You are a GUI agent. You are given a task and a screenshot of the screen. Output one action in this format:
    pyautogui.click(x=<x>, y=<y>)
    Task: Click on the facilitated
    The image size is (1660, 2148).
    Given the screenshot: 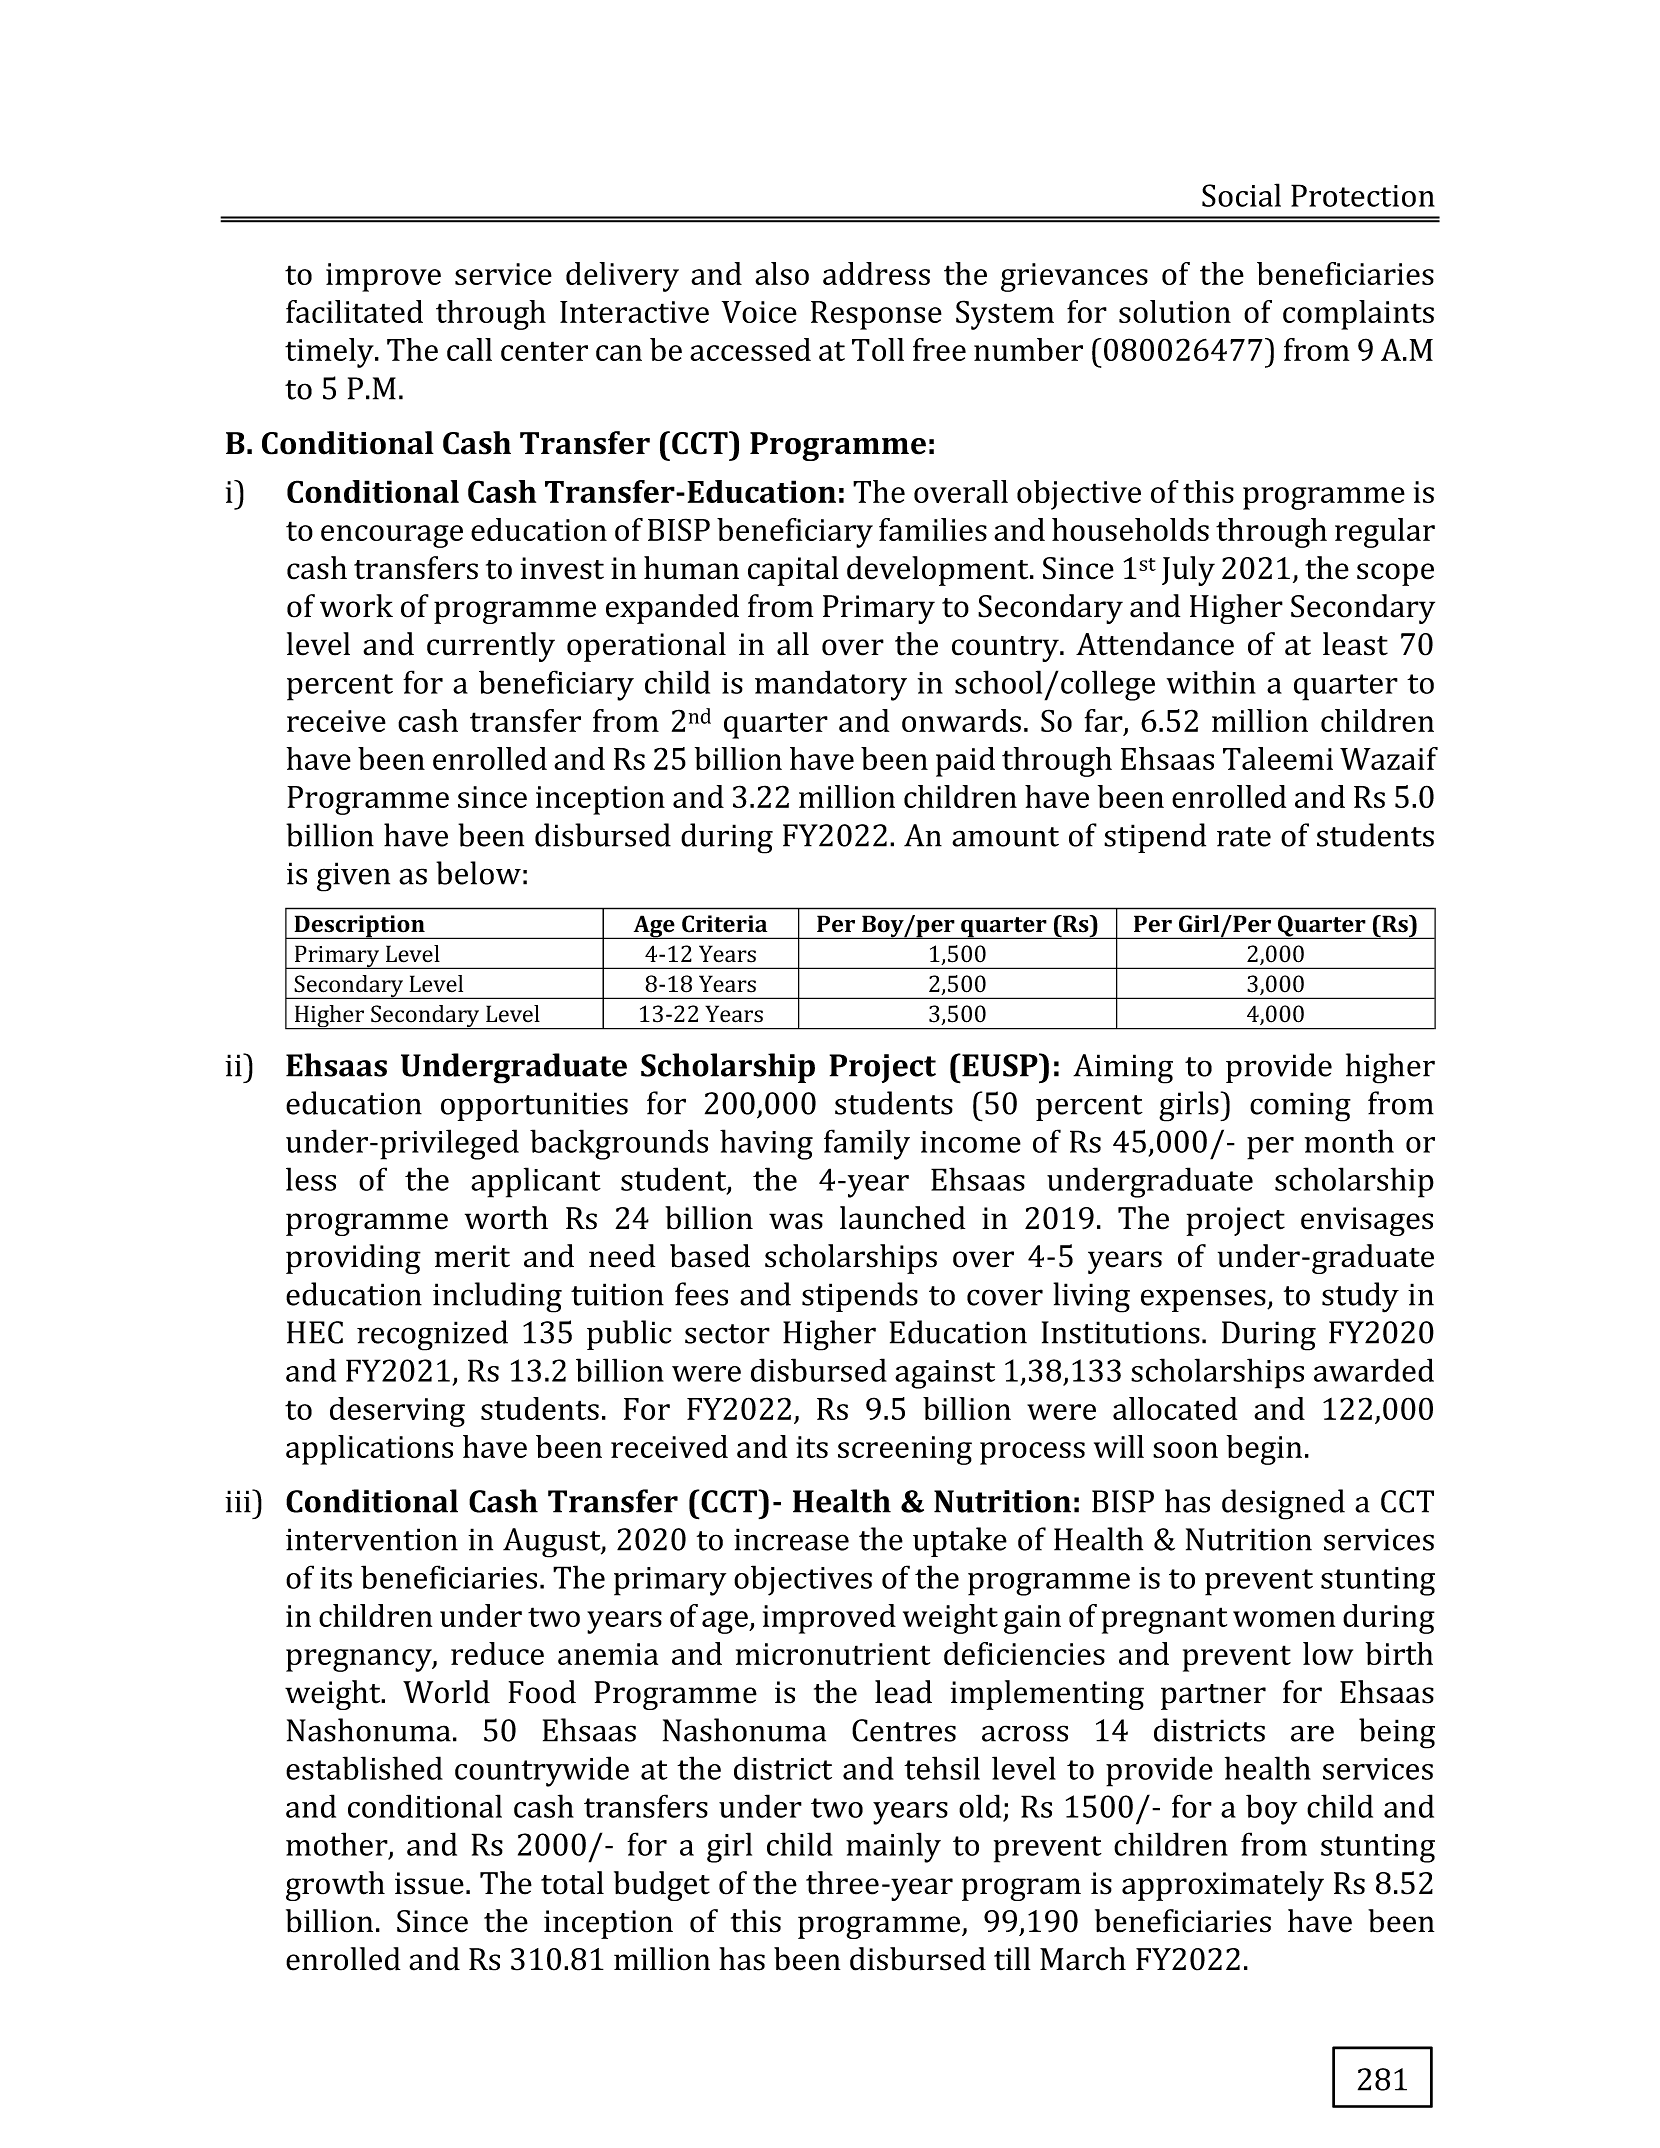 What is the action you would take?
    pyautogui.click(x=354, y=311)
